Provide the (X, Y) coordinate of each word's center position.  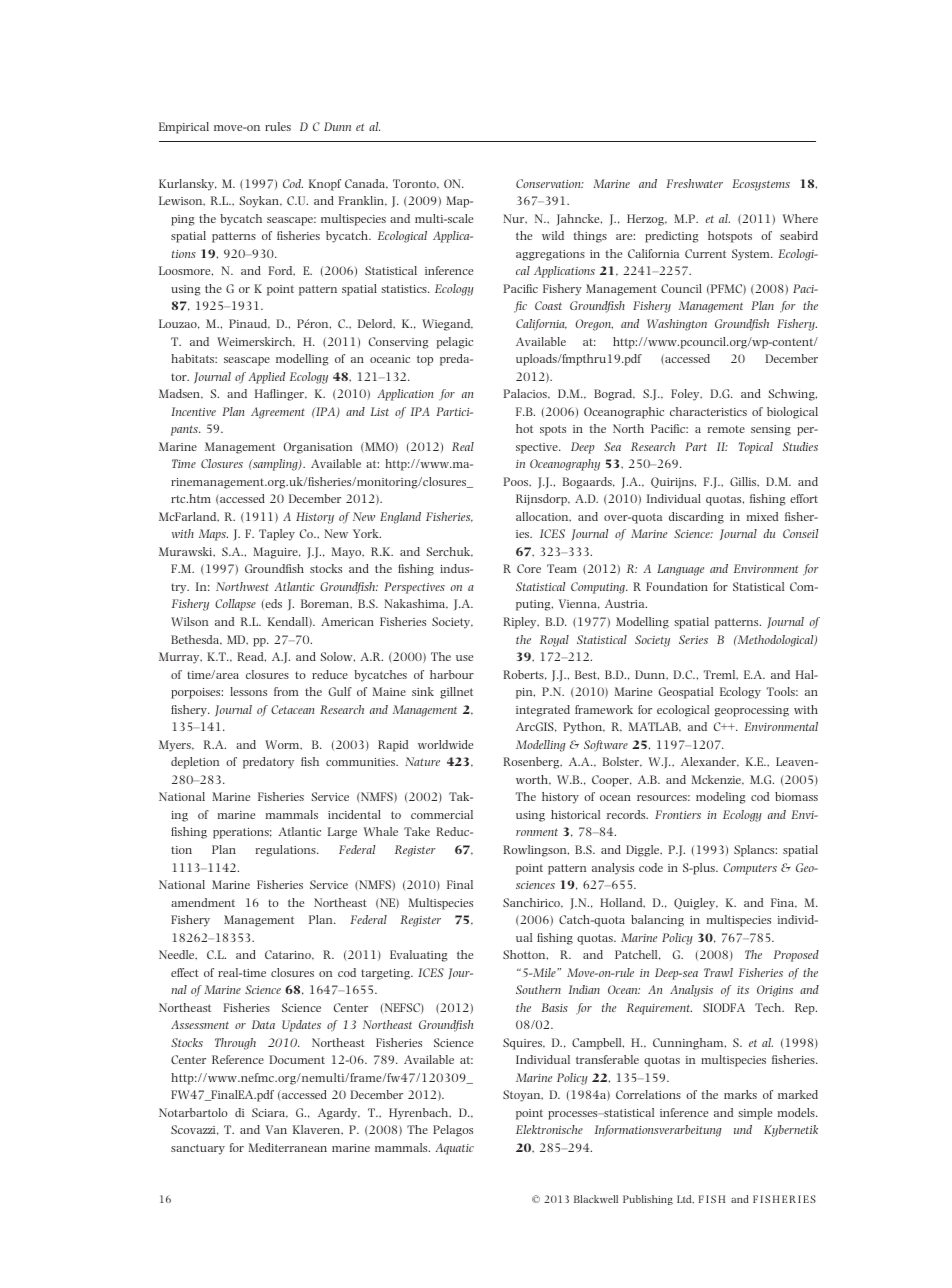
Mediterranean (288, 1147)
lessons (248, 691)
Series (693, 639)
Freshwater (694, 183)
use (464, 658)
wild (553, 235)
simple (755, 1114)
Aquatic (455, 1149)
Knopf (325, 185)
